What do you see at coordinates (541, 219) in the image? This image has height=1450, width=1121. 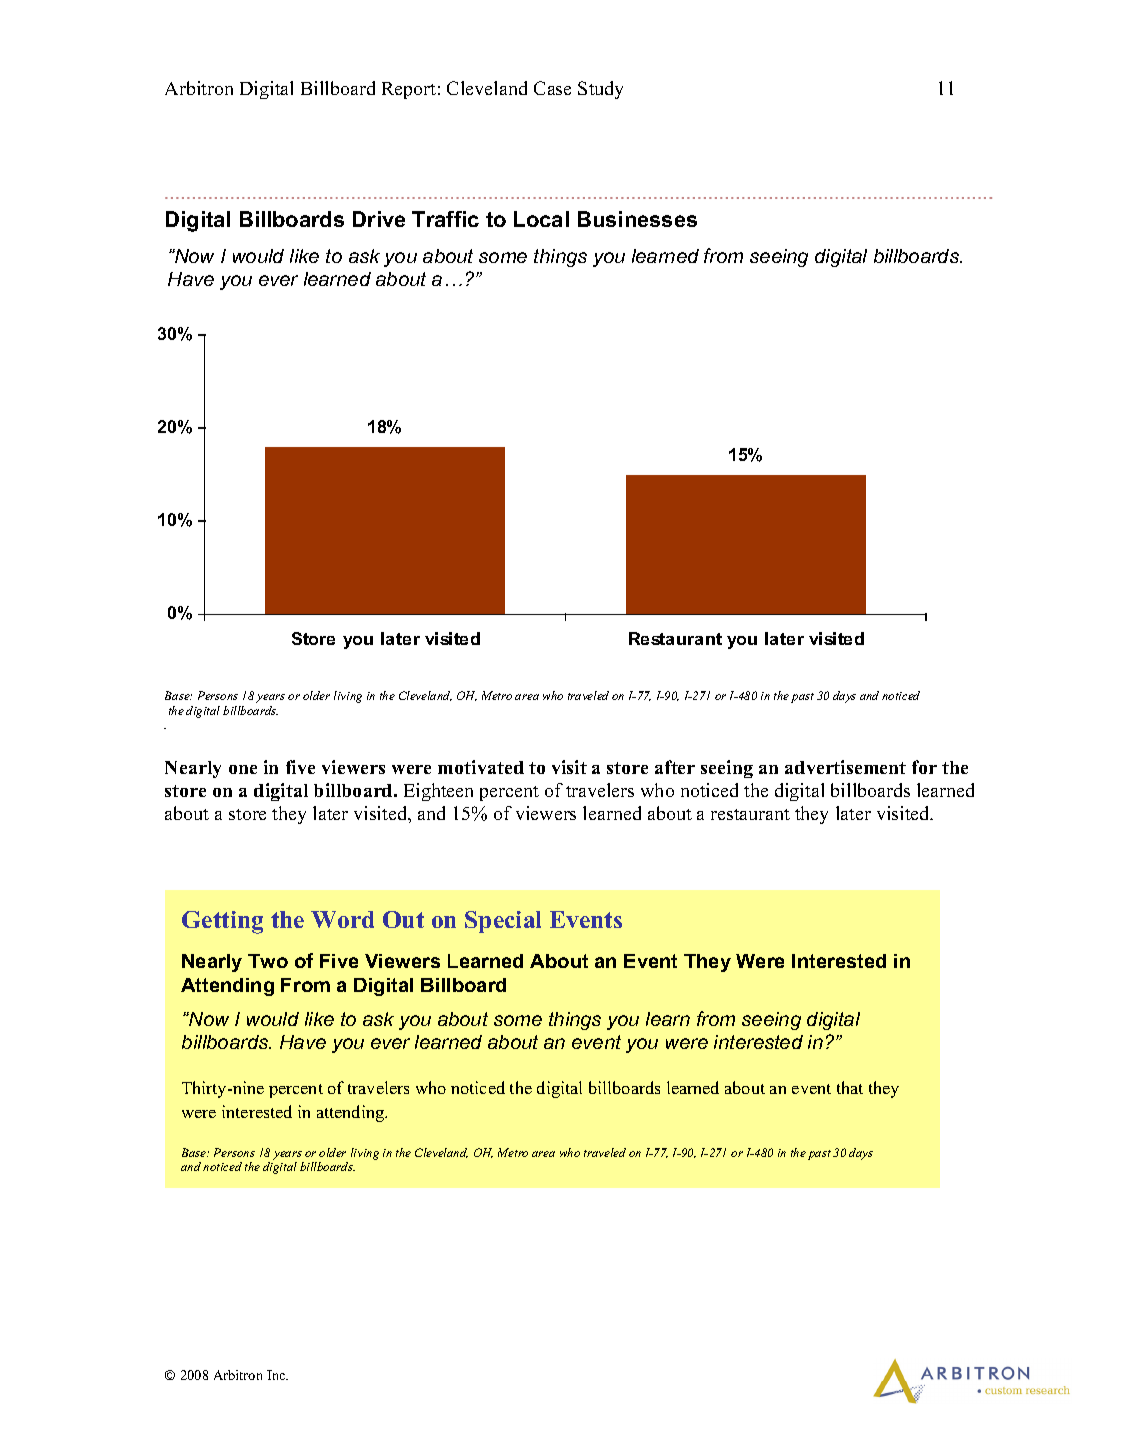 I see `Local` at bounding box center [541, 219].
